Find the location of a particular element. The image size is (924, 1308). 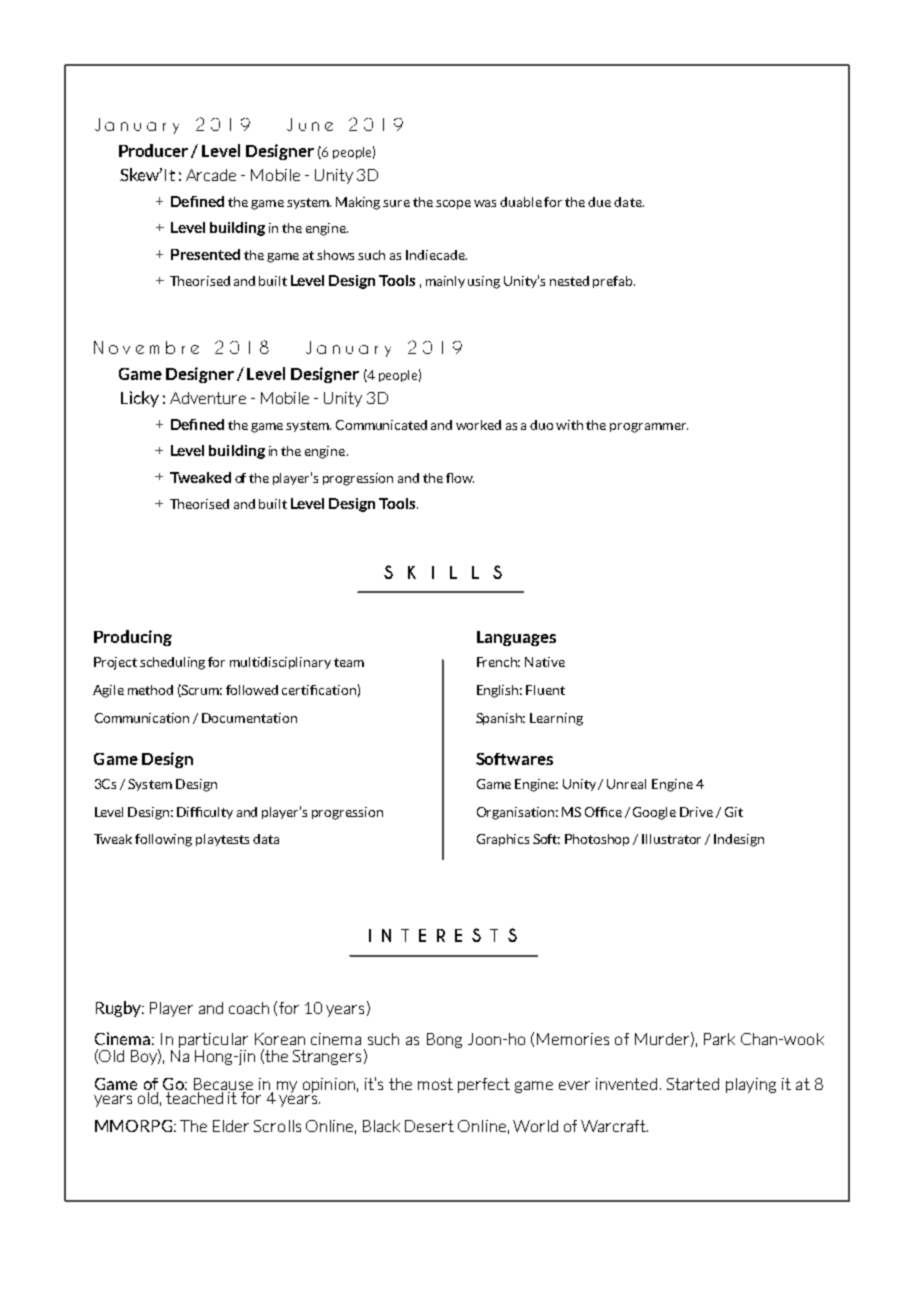

French is located at coordinates (498, 662).
